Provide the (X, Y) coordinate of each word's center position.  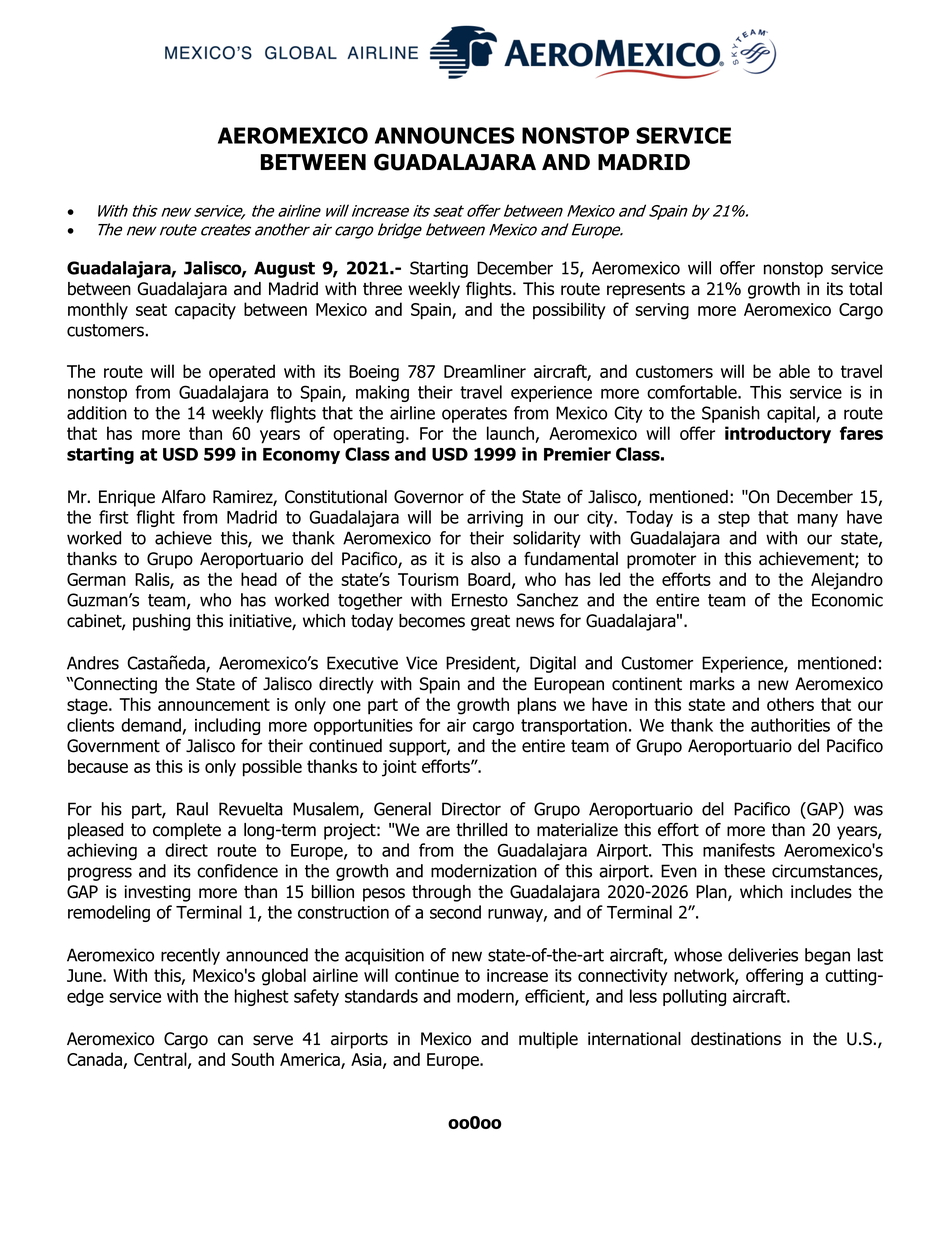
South (253, 1059)
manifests (739, 850)
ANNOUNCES (445, 135)
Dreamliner (485, 371)
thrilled (481, 830)
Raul (192, 809)
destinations (736, 1039)
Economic (847, 600)
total (865, 289)
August (284, 269)
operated (242, 373)
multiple (548, 1040)
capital (792, 414)
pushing (161, 622)
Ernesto (480, 600)
